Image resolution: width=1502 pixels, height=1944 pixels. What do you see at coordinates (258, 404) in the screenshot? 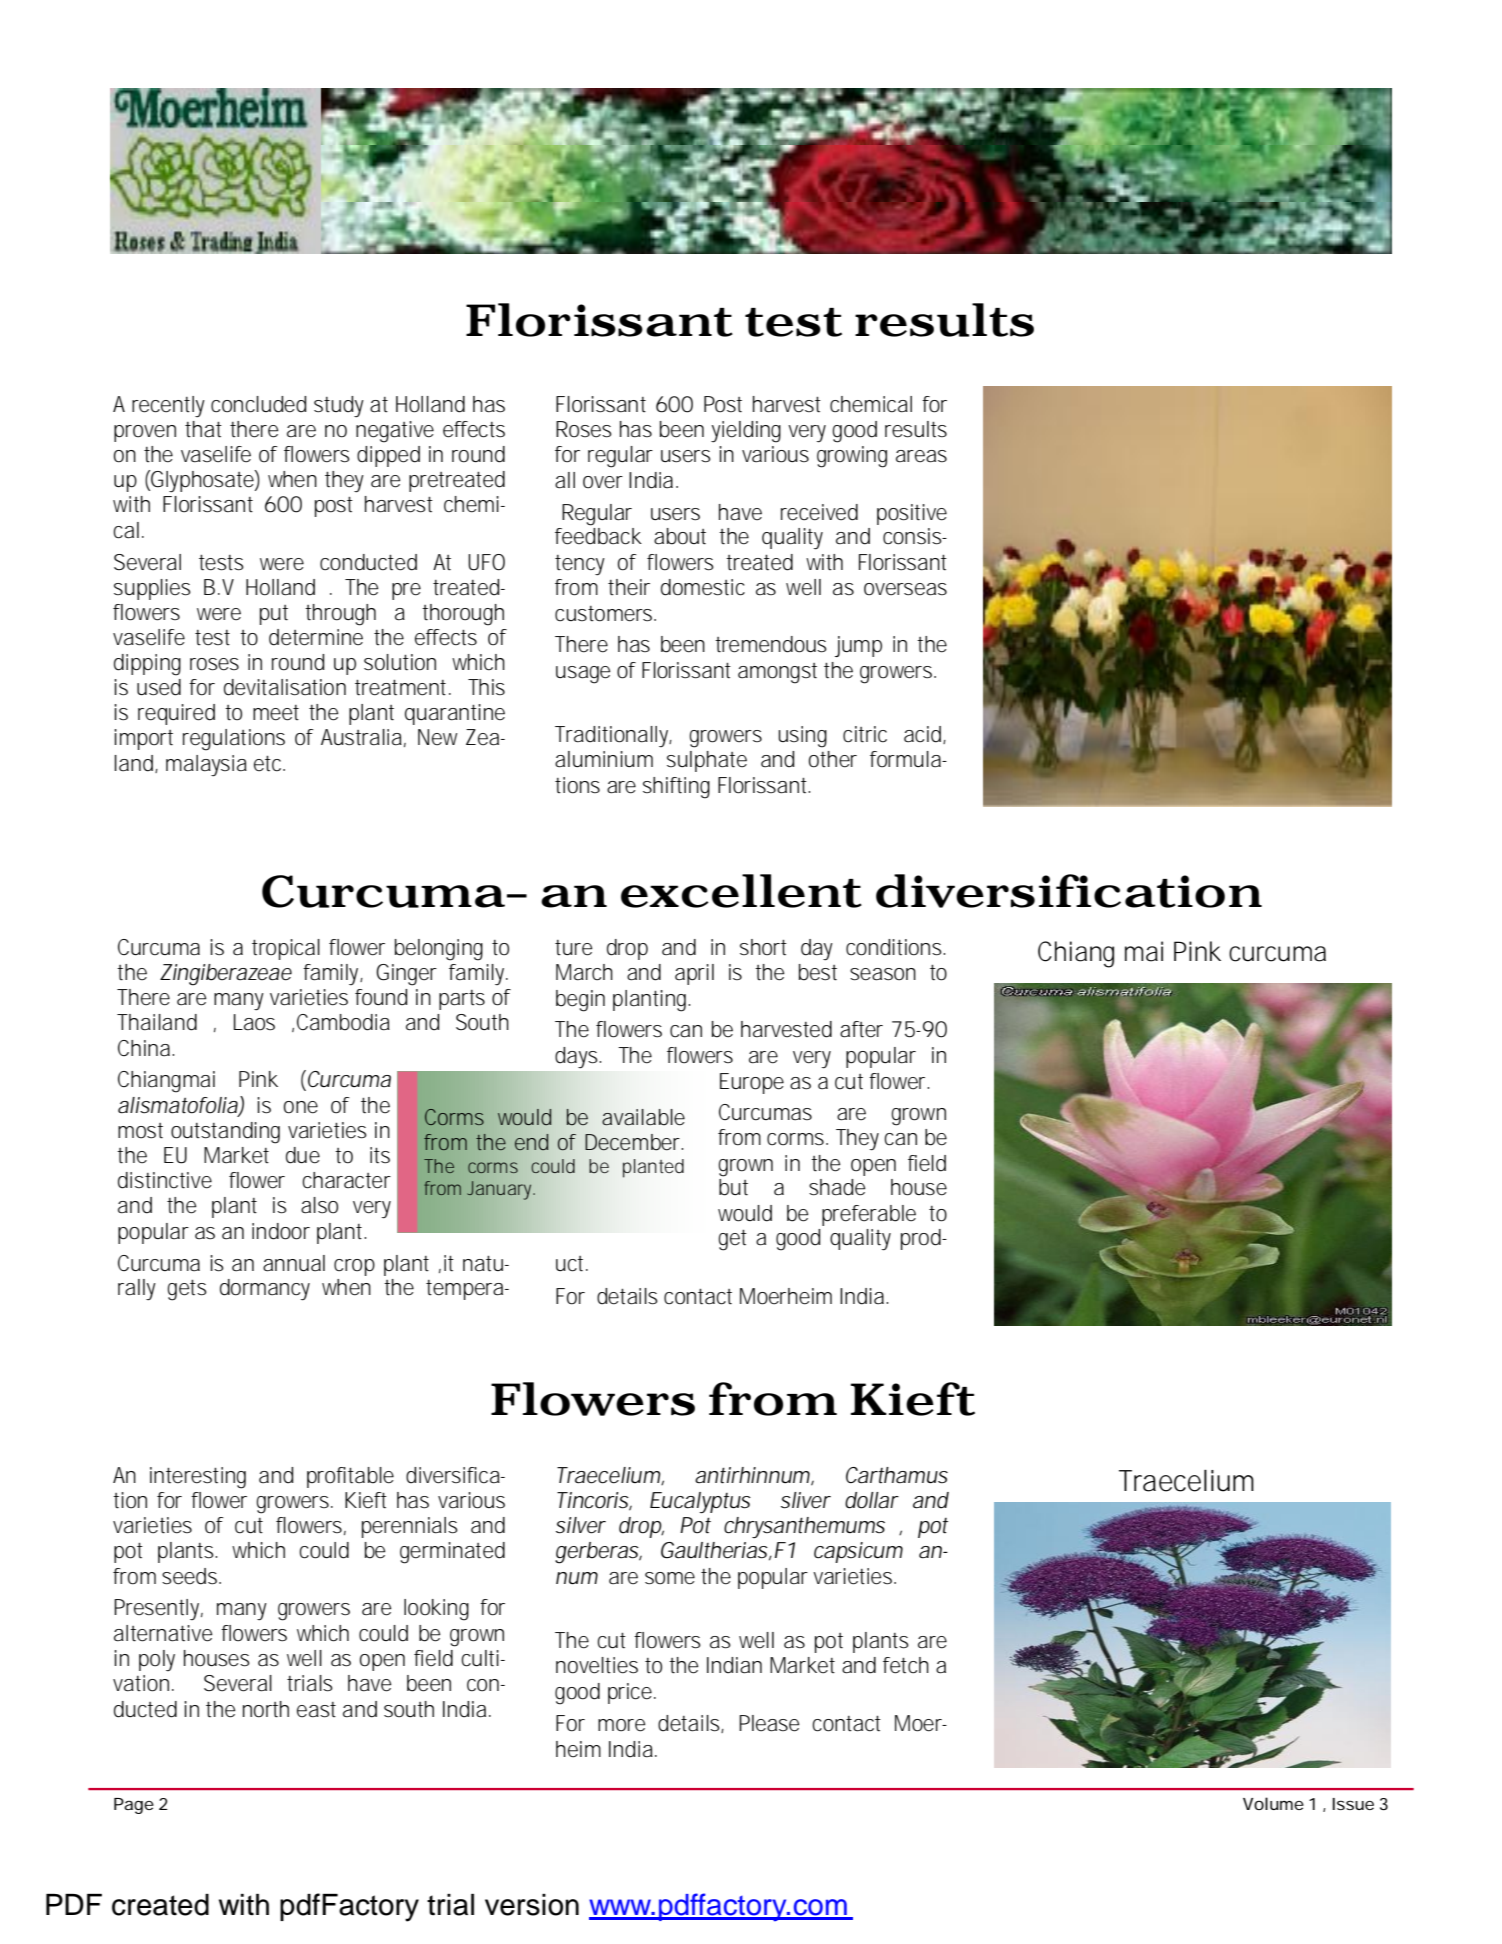
I see `concluded` at bounding box center [258, 404].
